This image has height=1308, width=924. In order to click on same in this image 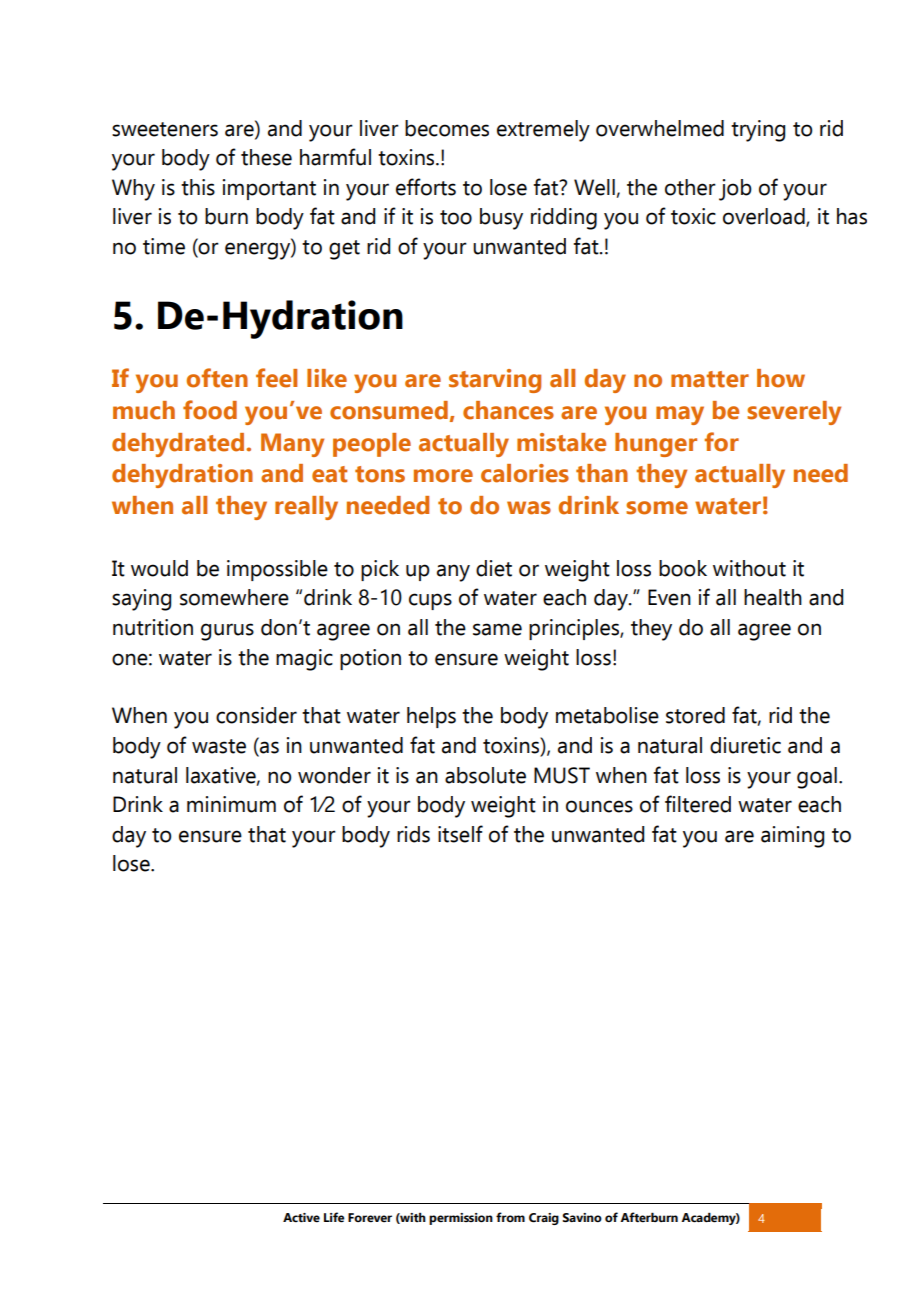, I will do `click(497, 629)`.
